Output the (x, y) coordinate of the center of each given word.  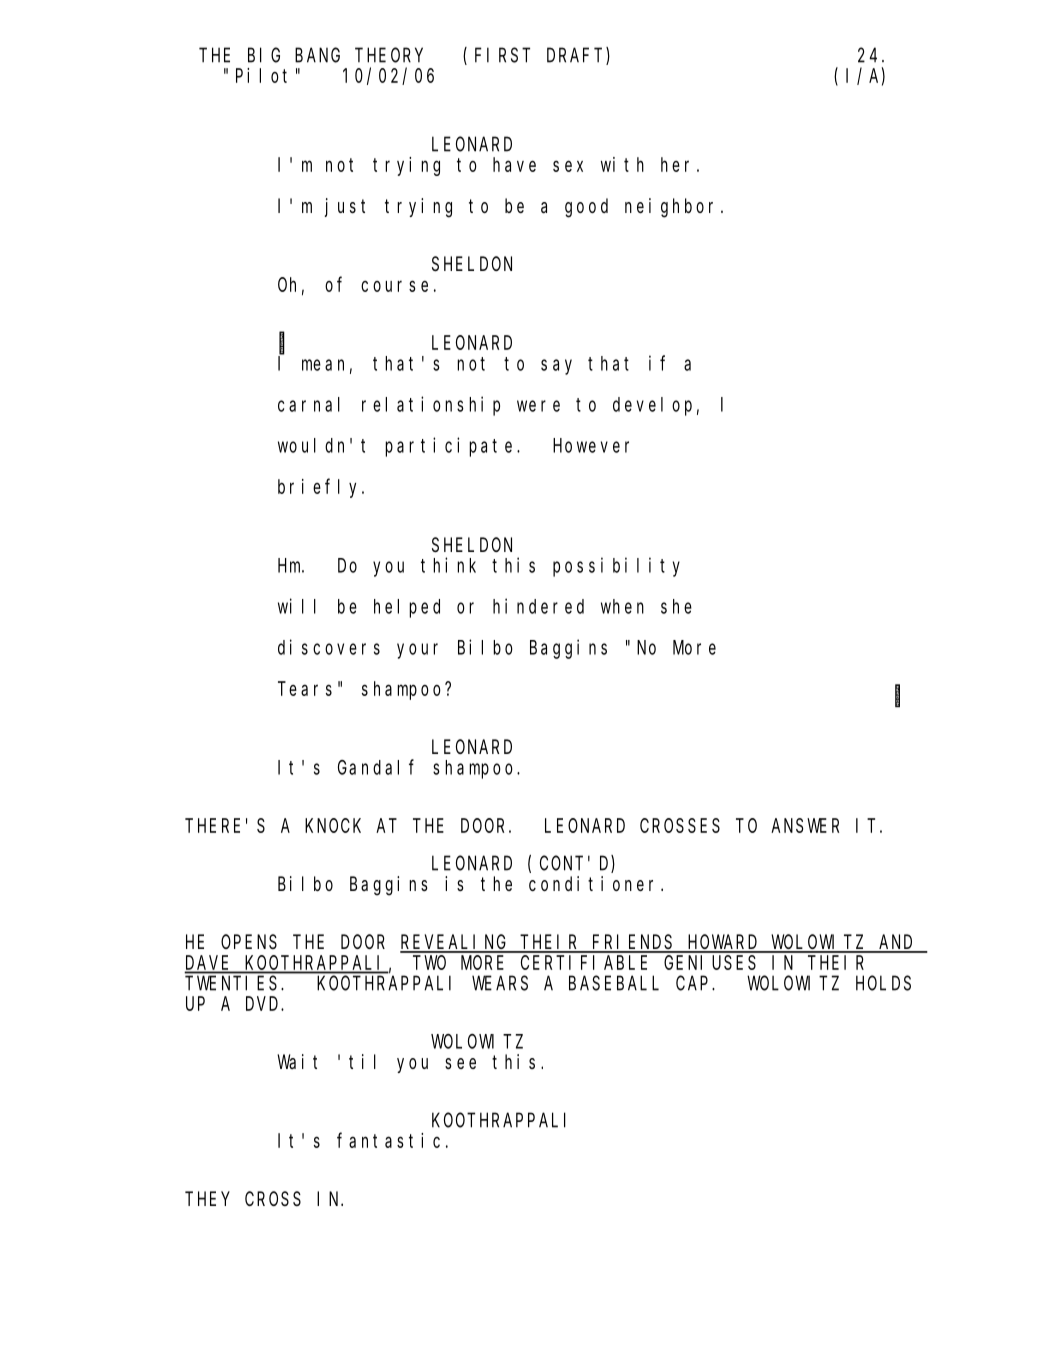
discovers (329, 647)
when (622, 606)
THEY (207, 1199)
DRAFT (577, 57)
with (622, 164)
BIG (264, 55)
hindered (538, 606)
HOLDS (883, 983)
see (460, 1063)
